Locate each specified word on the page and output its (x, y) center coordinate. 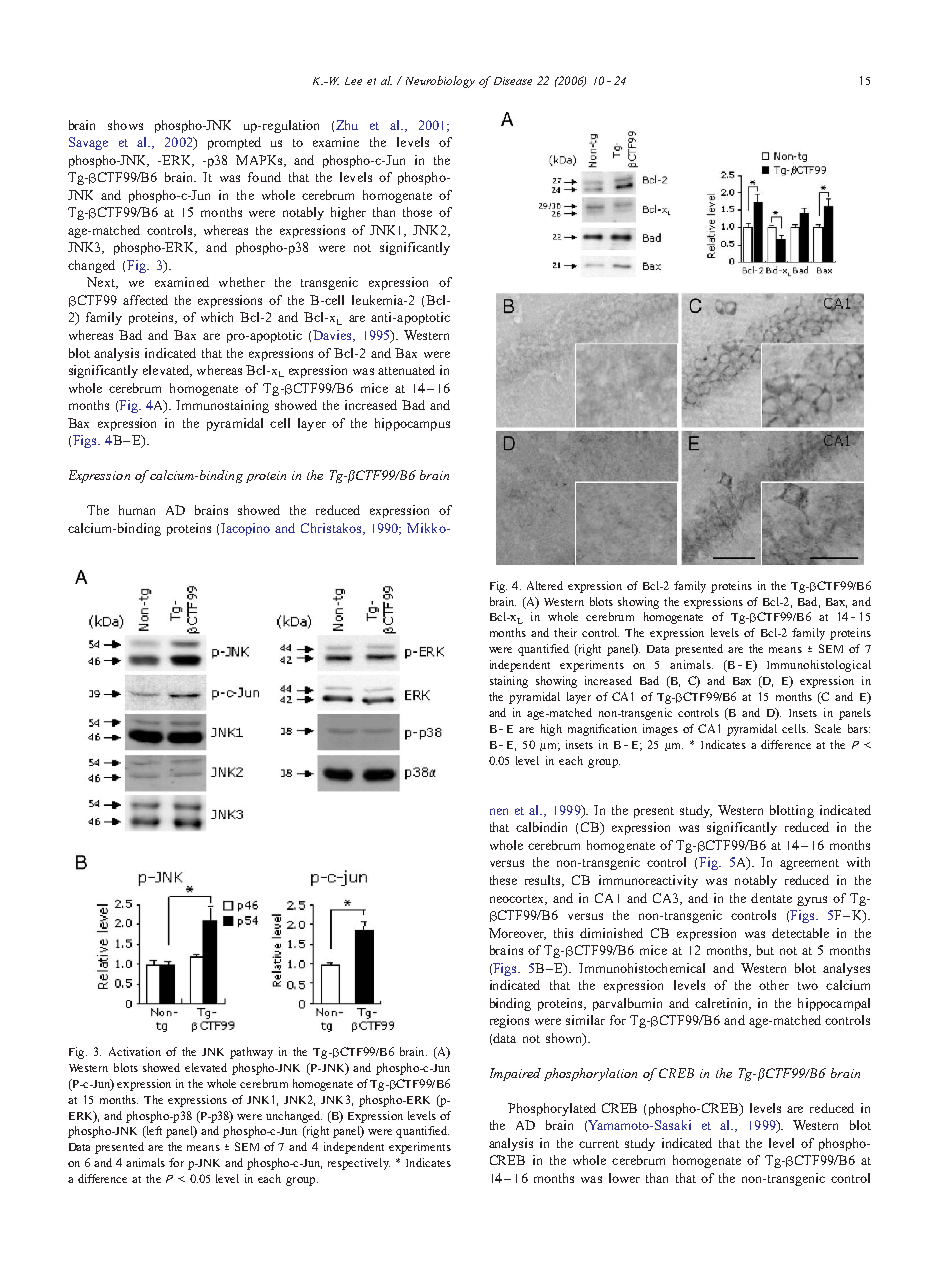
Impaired (515, 1074)
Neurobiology (440, 82)
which (217, 317)
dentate (771, 898)
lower (624, 1178)
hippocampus (412, 424)
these (503, 880)
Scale (828, 728)
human (137, 510)
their (565, 632)
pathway (251, 1053)
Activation (135, 1051)
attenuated (406, 370)
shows (125, 125)
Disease (513, 81)
